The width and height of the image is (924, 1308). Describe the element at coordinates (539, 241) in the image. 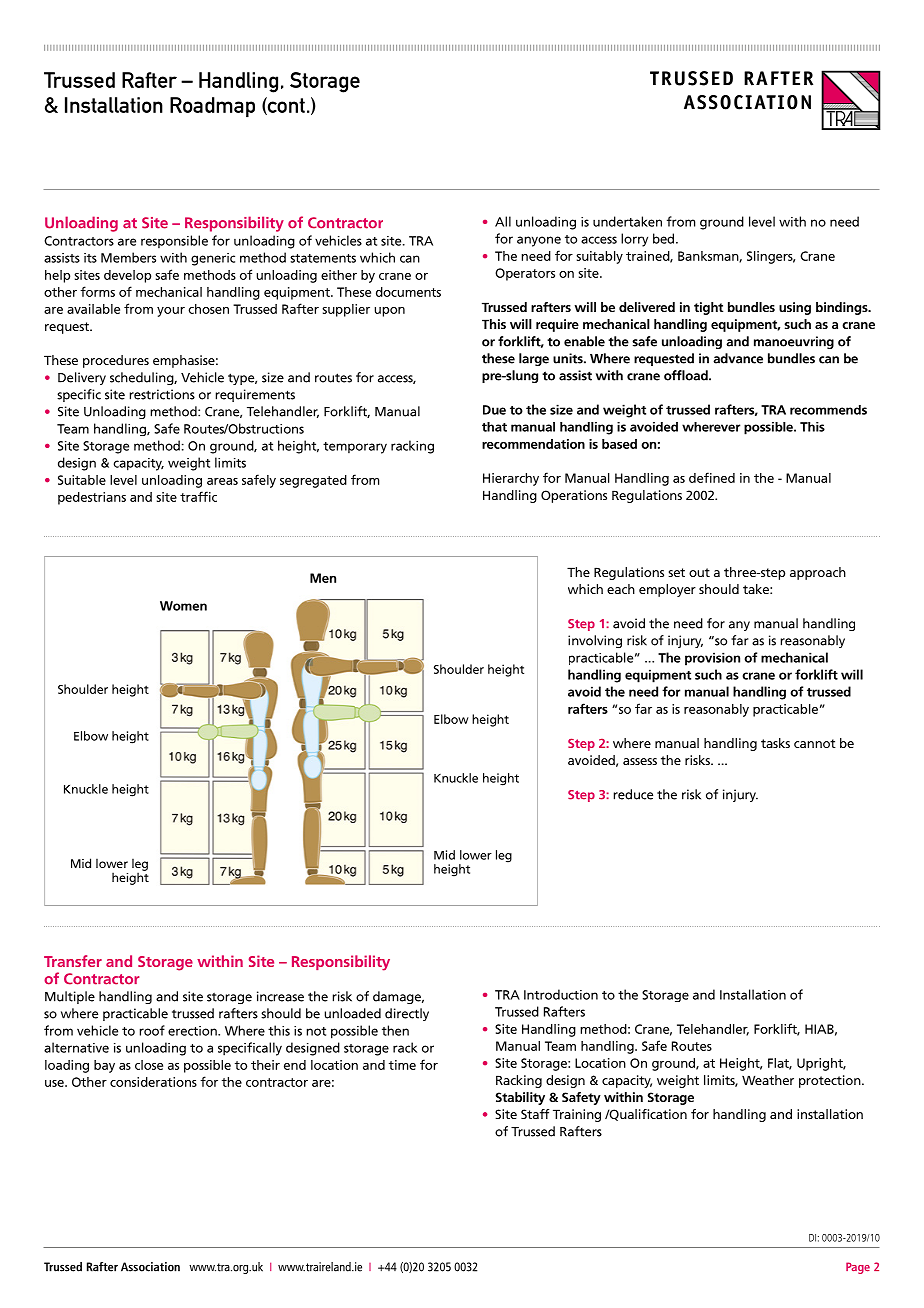

I see `anyone` at that location.
